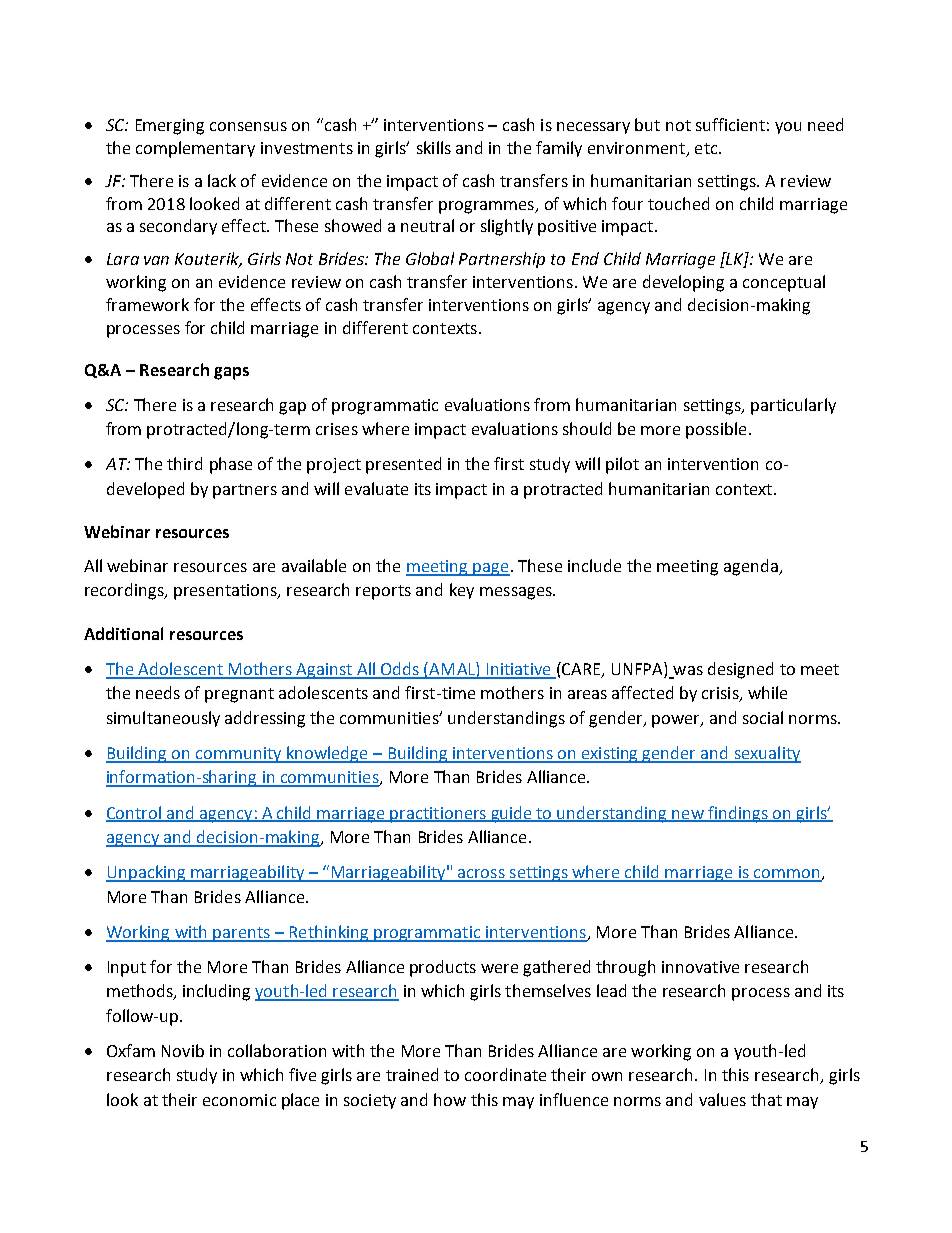 The image size is (952, 1233). I want to click on trained, so click(412, 1074).
